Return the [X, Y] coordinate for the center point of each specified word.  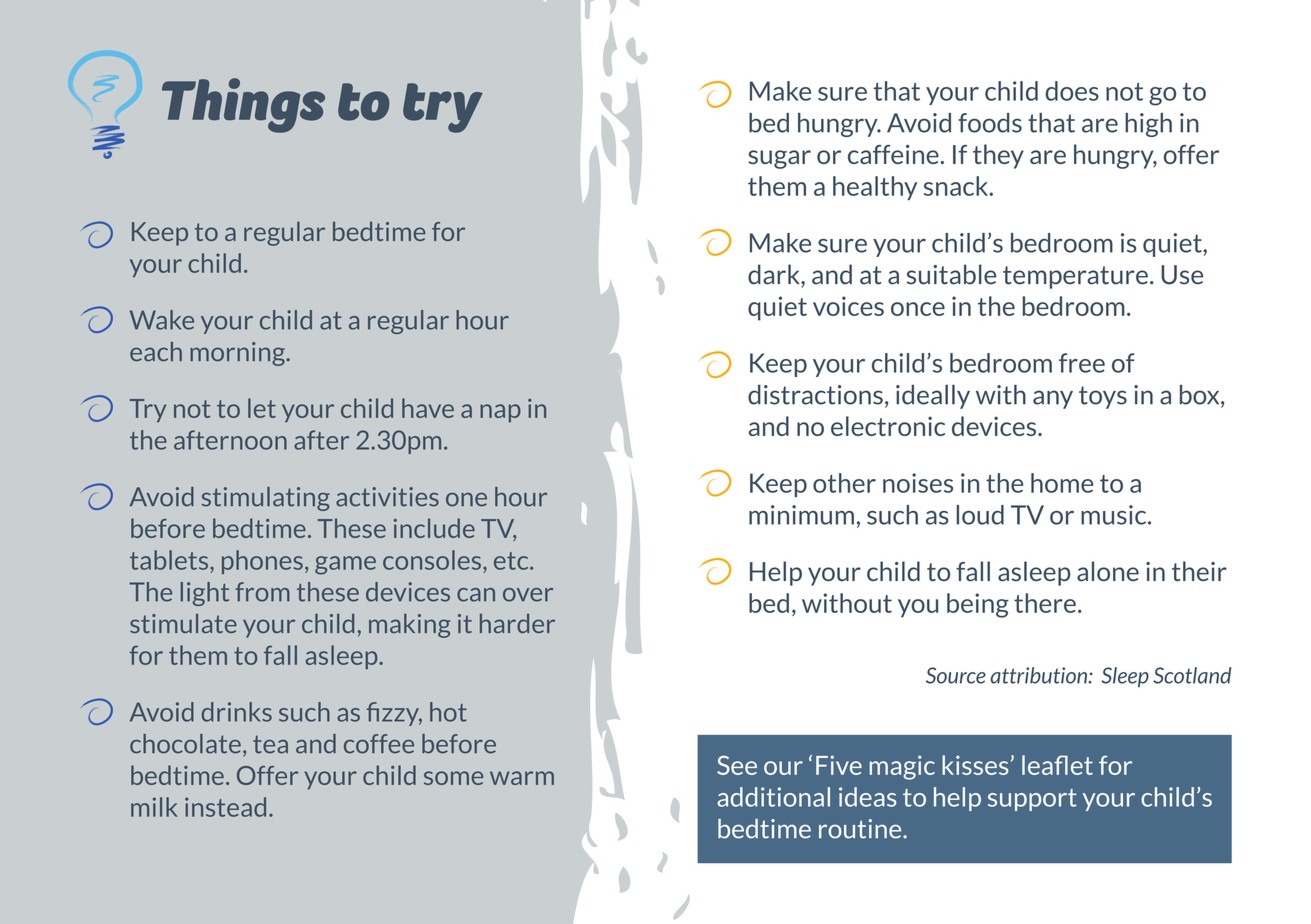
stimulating [266, 499]
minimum [801, 515]
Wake [162, 320]
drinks [236, 712]
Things [243, 105]
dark [775, 274]
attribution [1040, 675]
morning [238, 354]
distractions [815, 395]
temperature [1075, 277]
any [1053, 399]
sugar [779, 159]
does [1072, 91]
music [1115, 515]
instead [225, 807]
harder [517, 623]
